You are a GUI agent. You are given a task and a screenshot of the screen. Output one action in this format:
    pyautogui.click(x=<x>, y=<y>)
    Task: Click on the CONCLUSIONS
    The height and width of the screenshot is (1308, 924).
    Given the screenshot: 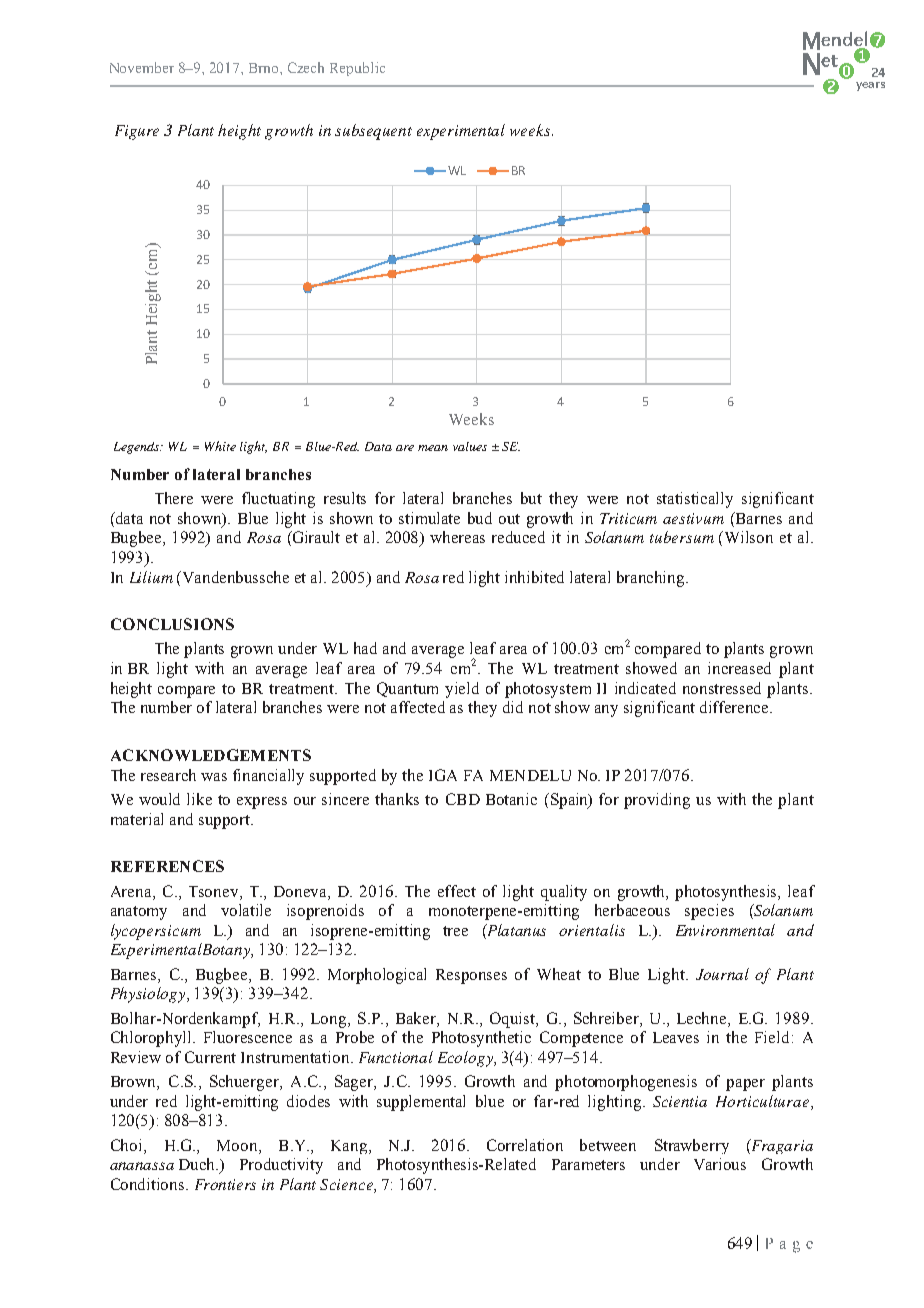 What is the action you would take?
    pyautogui.click(x=172, y=624)
